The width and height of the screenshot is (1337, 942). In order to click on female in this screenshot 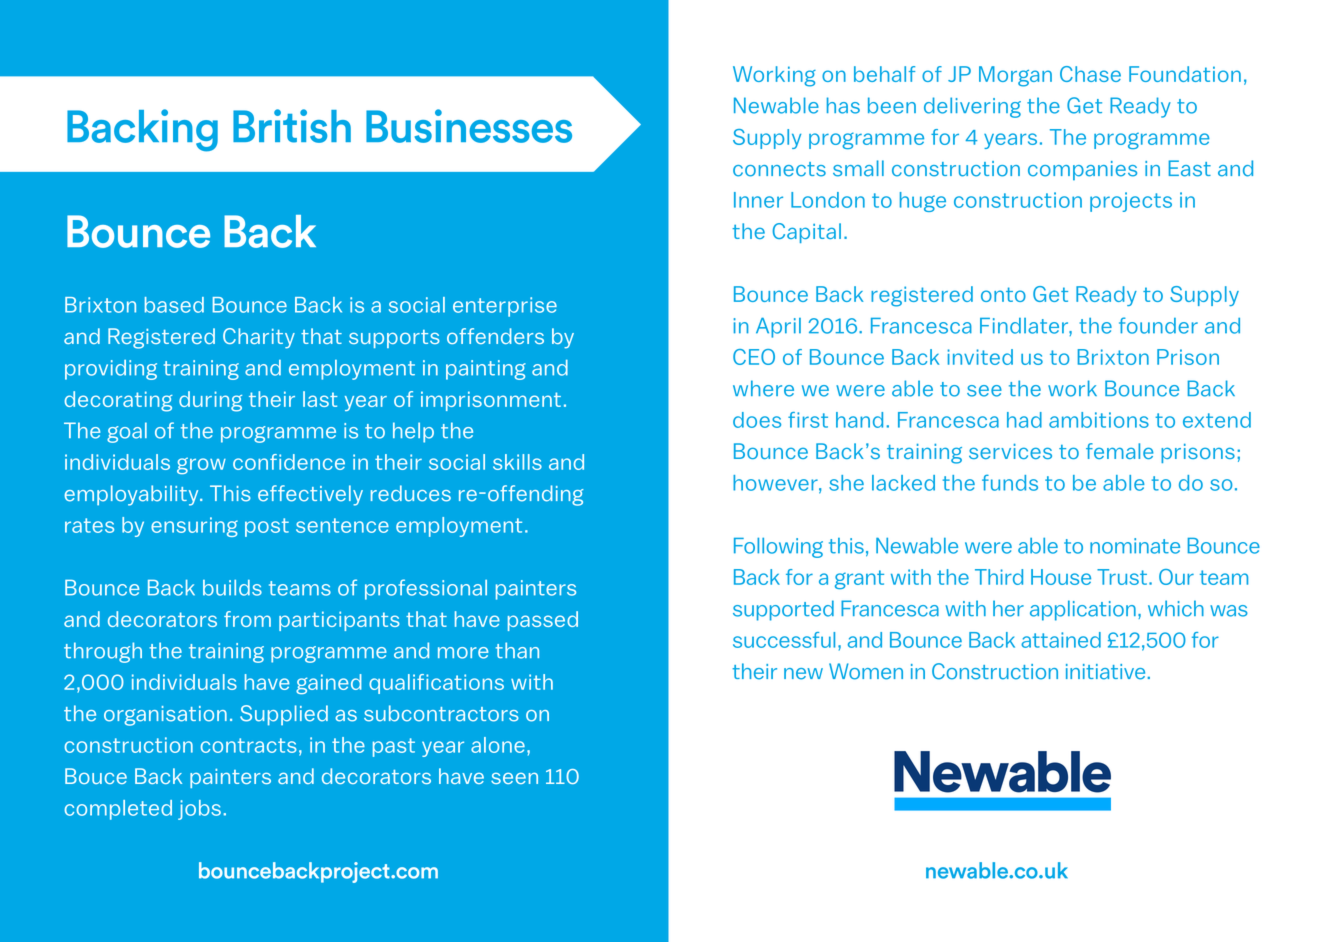, I will do `click(1119, 451)`.
